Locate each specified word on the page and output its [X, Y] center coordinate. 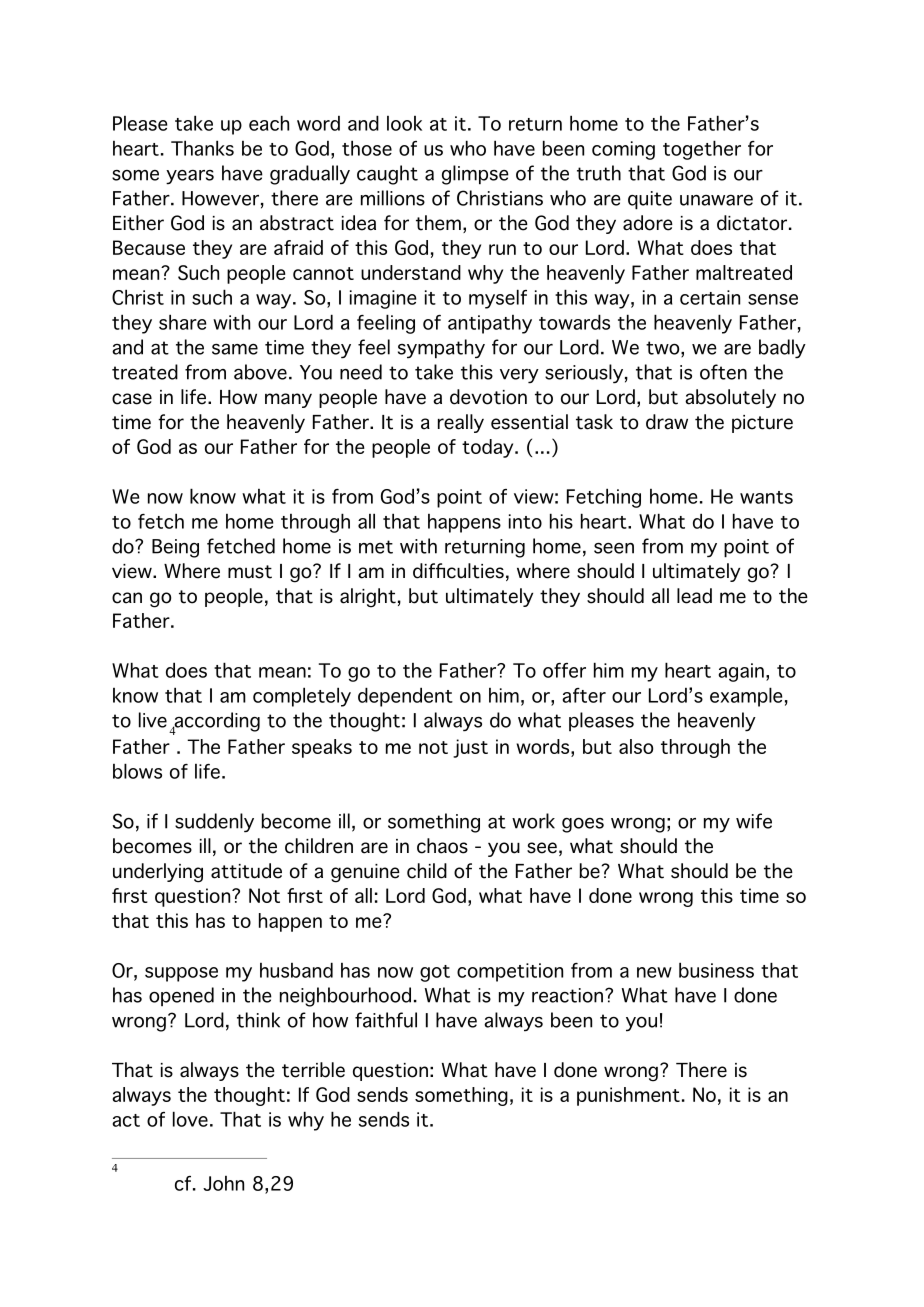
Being [175, 548]
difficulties [458, 571]
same [235, 349]
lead [694, 596]
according [216, 723]
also [636, 746]
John [223, 1183]
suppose [181, 974]
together [702, 150]
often [723, 372]
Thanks [202, 148]
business [716, 970]
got [435, 973]
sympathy [441, 349]
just [470, 748]
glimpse [475, 175]
